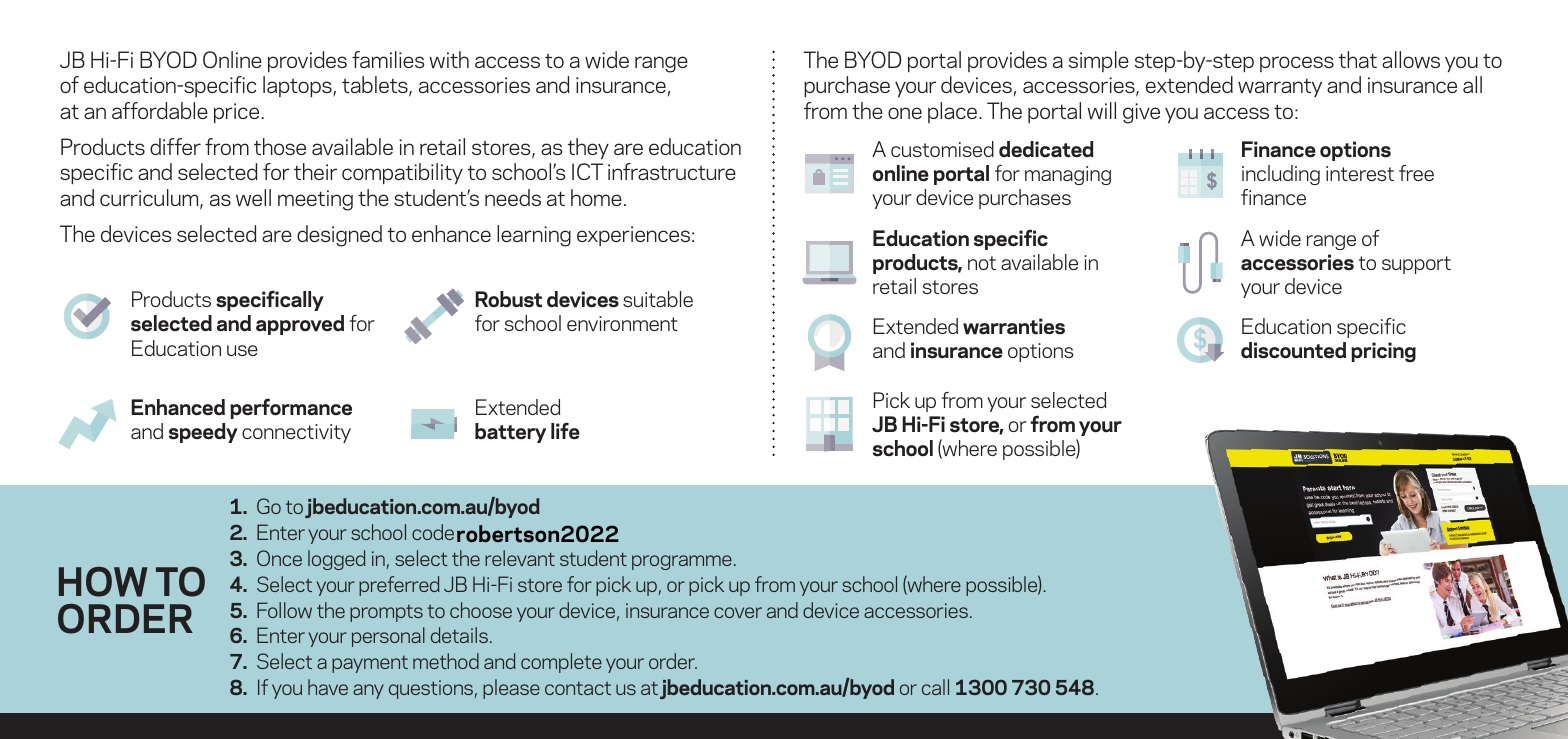  What do you see at coordinates (296, 433) in the page?
I see `connectivity` at bounding box center [296, 433].
